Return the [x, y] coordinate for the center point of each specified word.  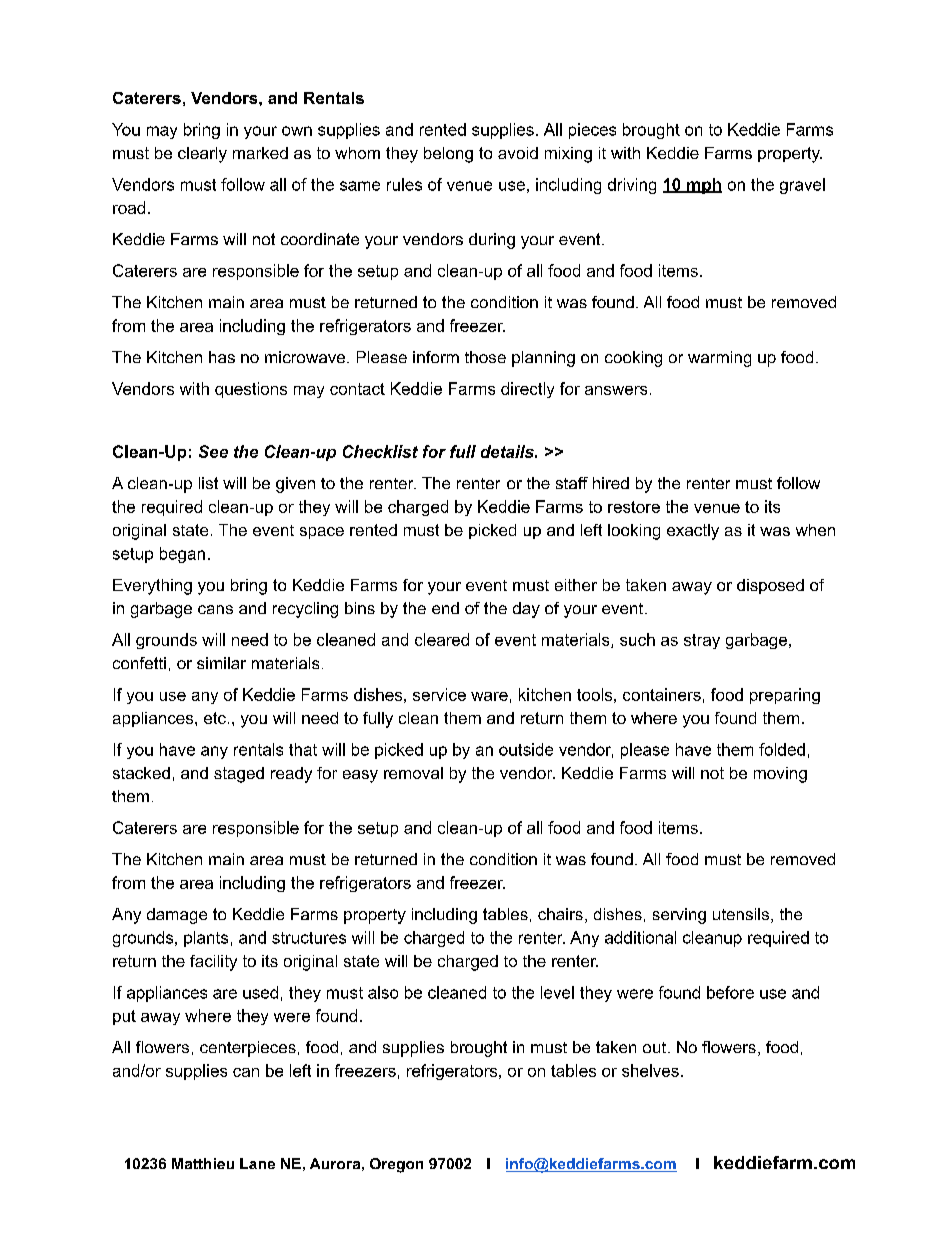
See [213, 451]
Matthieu [203, 1163]
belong [448, 155]
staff [572, 483]
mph [703, 186]
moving [780, 775]
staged [239, 775]
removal [413, 773]
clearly [202, 155]
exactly [693, 532]
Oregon [396, 1165]
